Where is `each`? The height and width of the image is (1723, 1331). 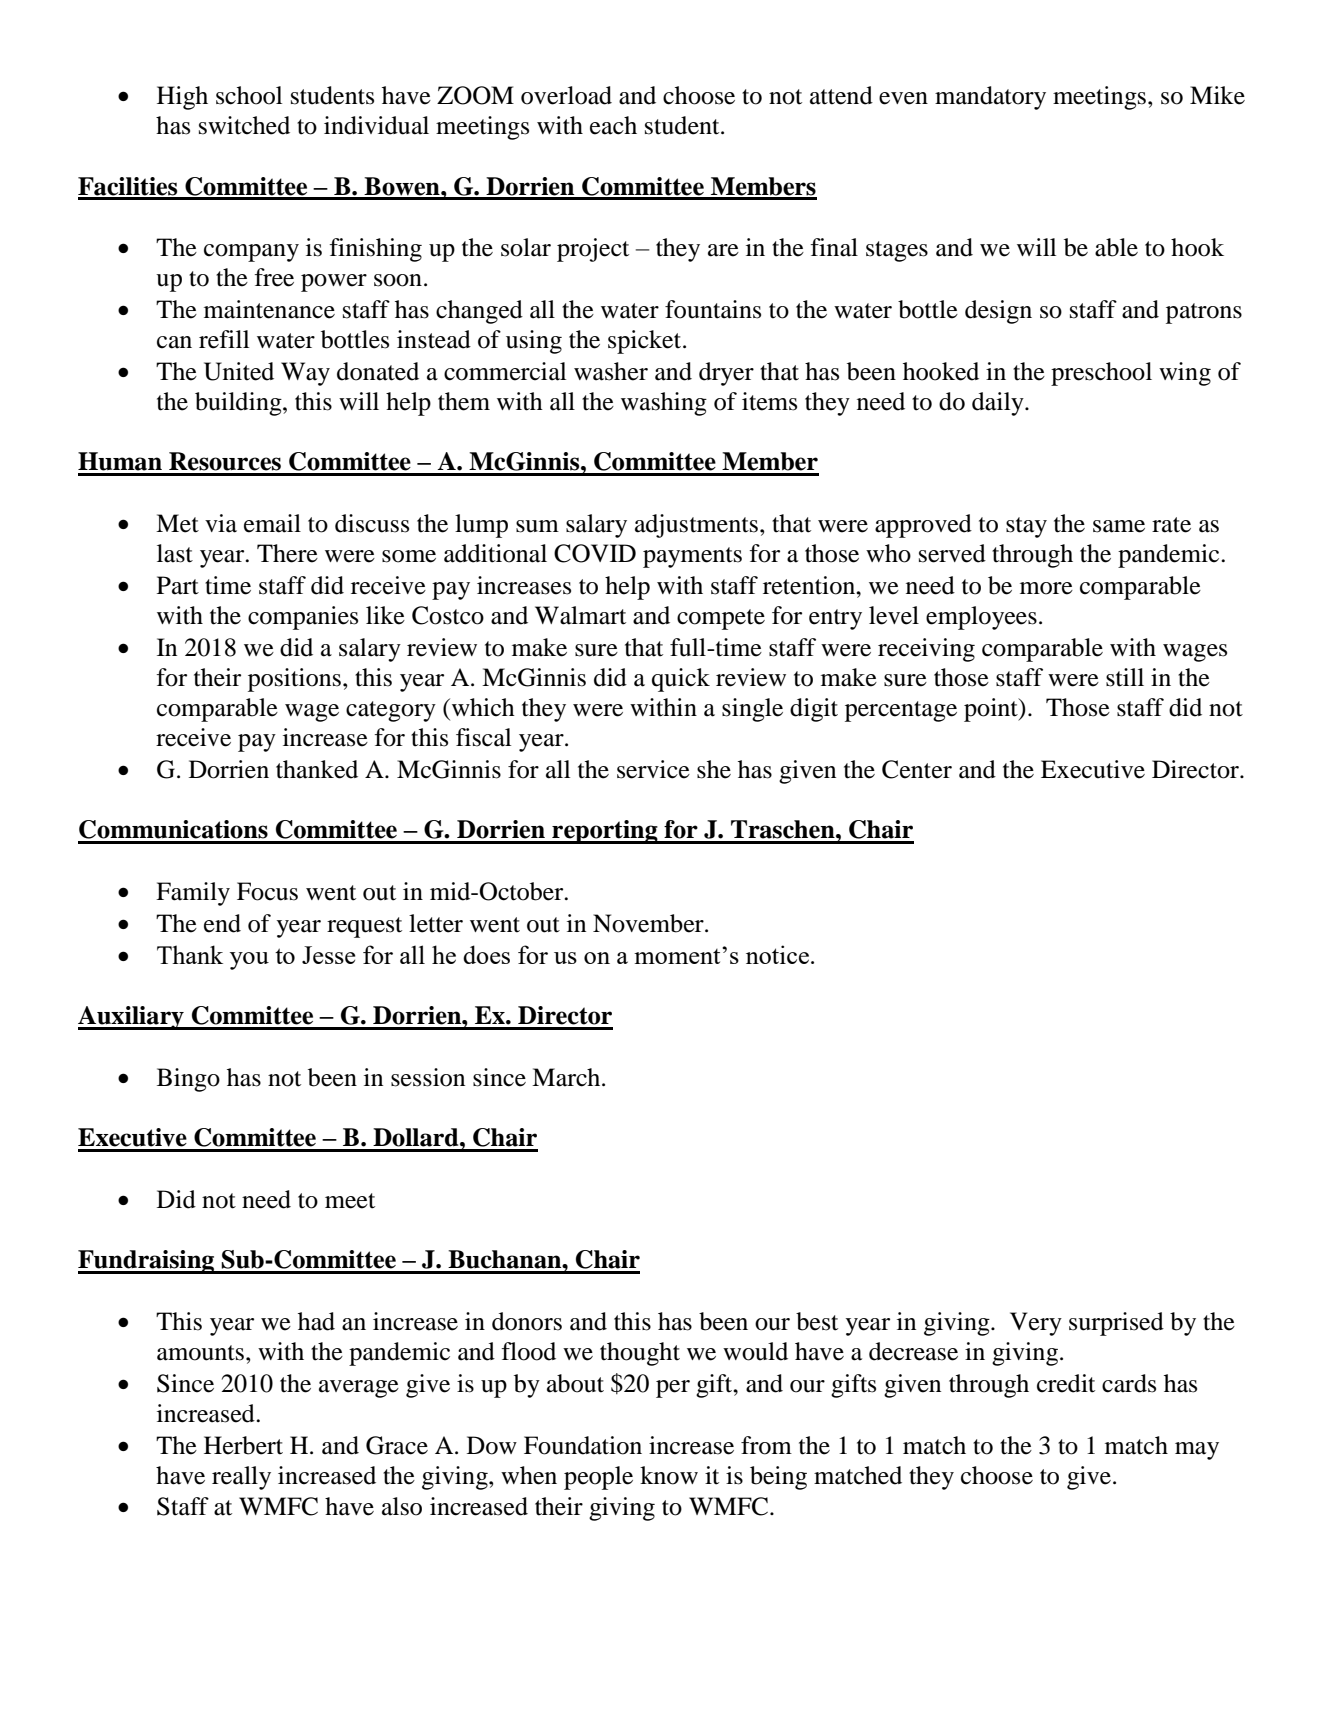 each is located at coordinates (613, 125).
